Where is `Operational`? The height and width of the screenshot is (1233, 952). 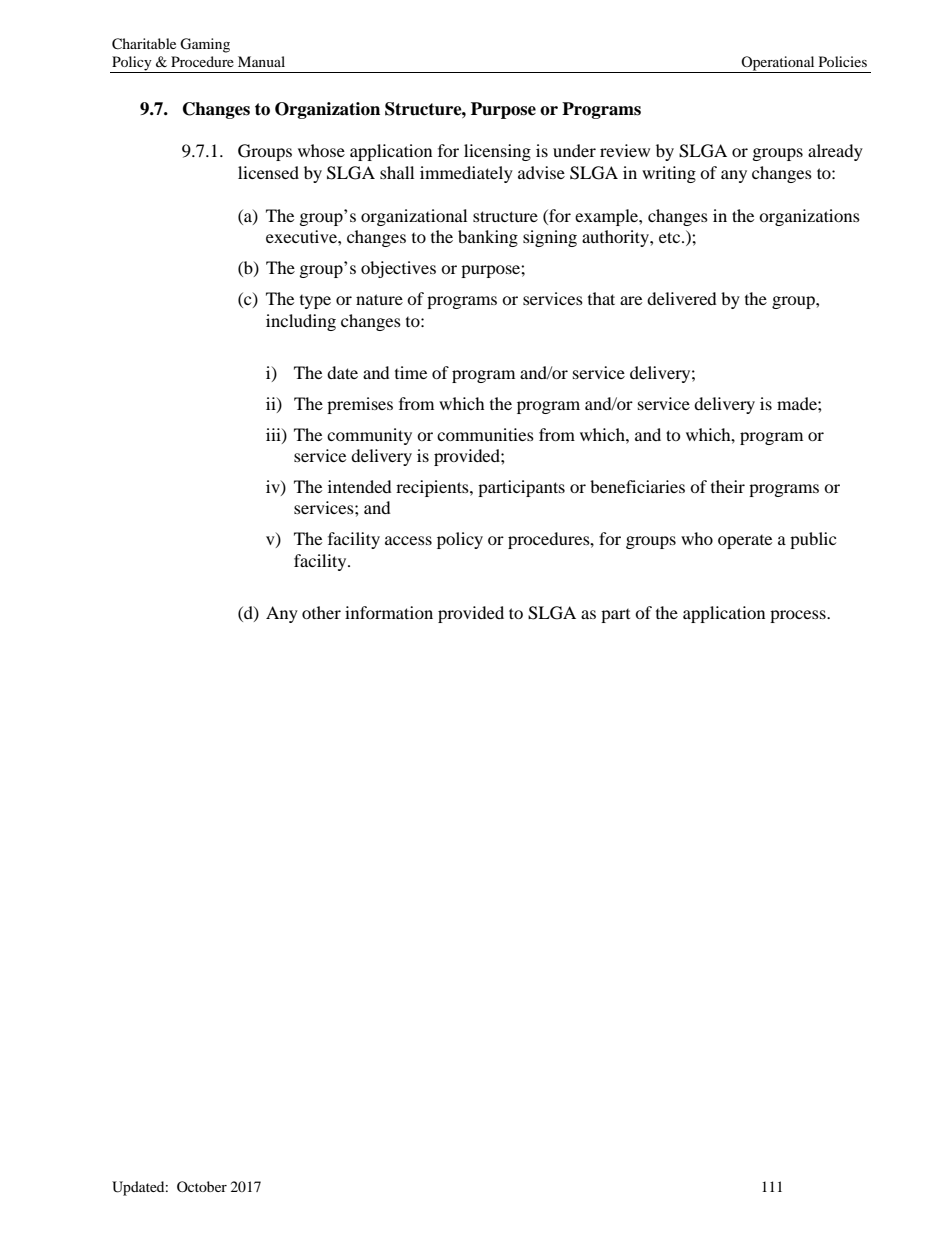
Operational is located at coordinates (778, 64).
